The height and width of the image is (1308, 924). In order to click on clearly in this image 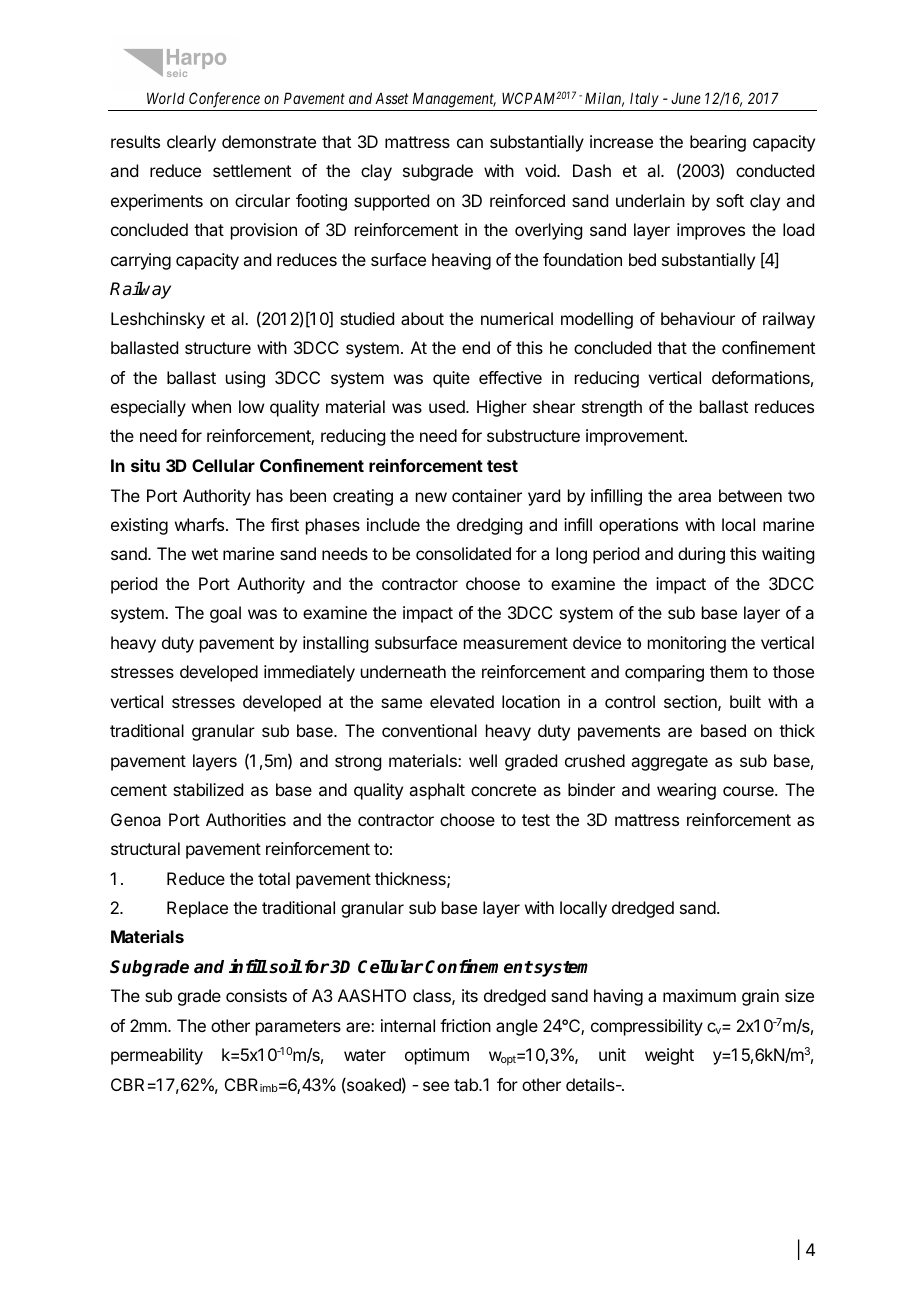, I will do `click(191, 143)`.
